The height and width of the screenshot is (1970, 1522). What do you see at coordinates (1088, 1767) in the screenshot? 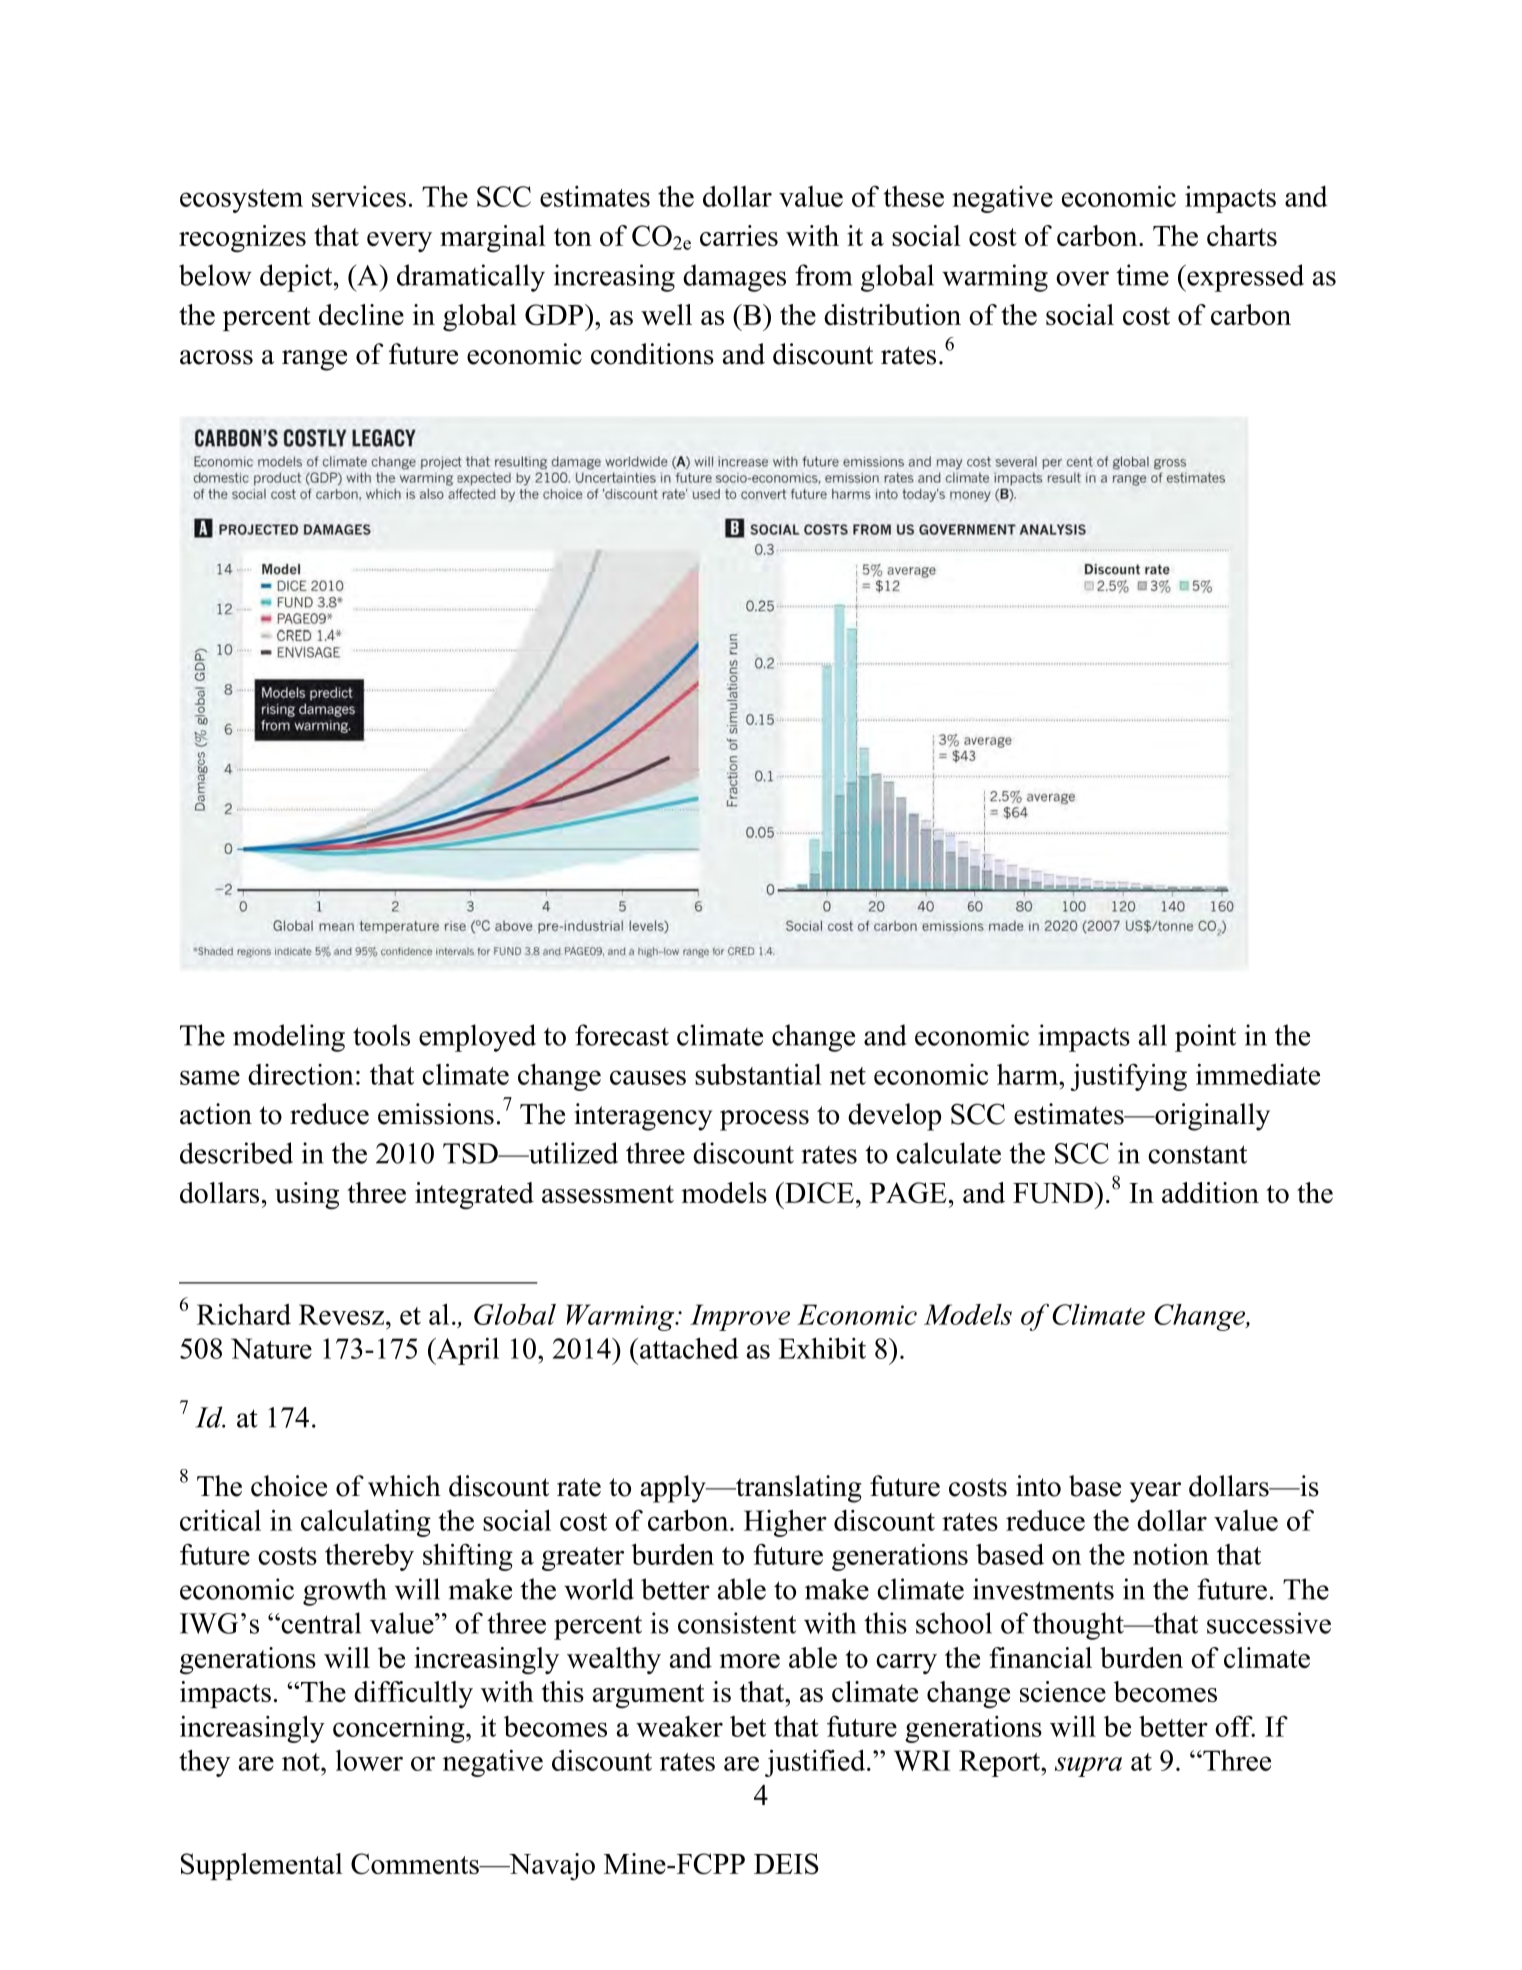
I see `supra` at bounding box center [1088, 1767].
